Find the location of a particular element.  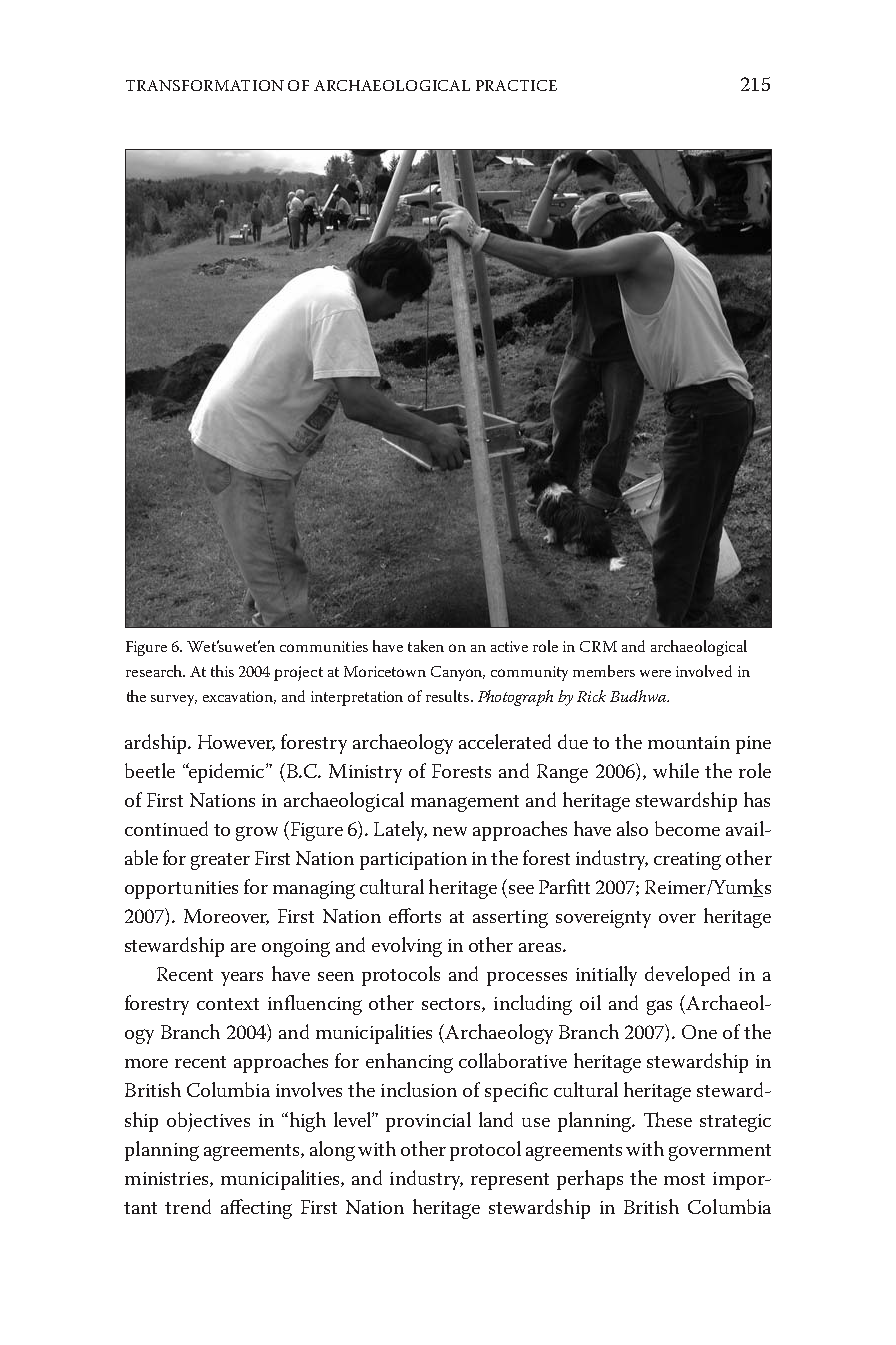

TRANSFORMATION is located at coordinates (205, 85).
